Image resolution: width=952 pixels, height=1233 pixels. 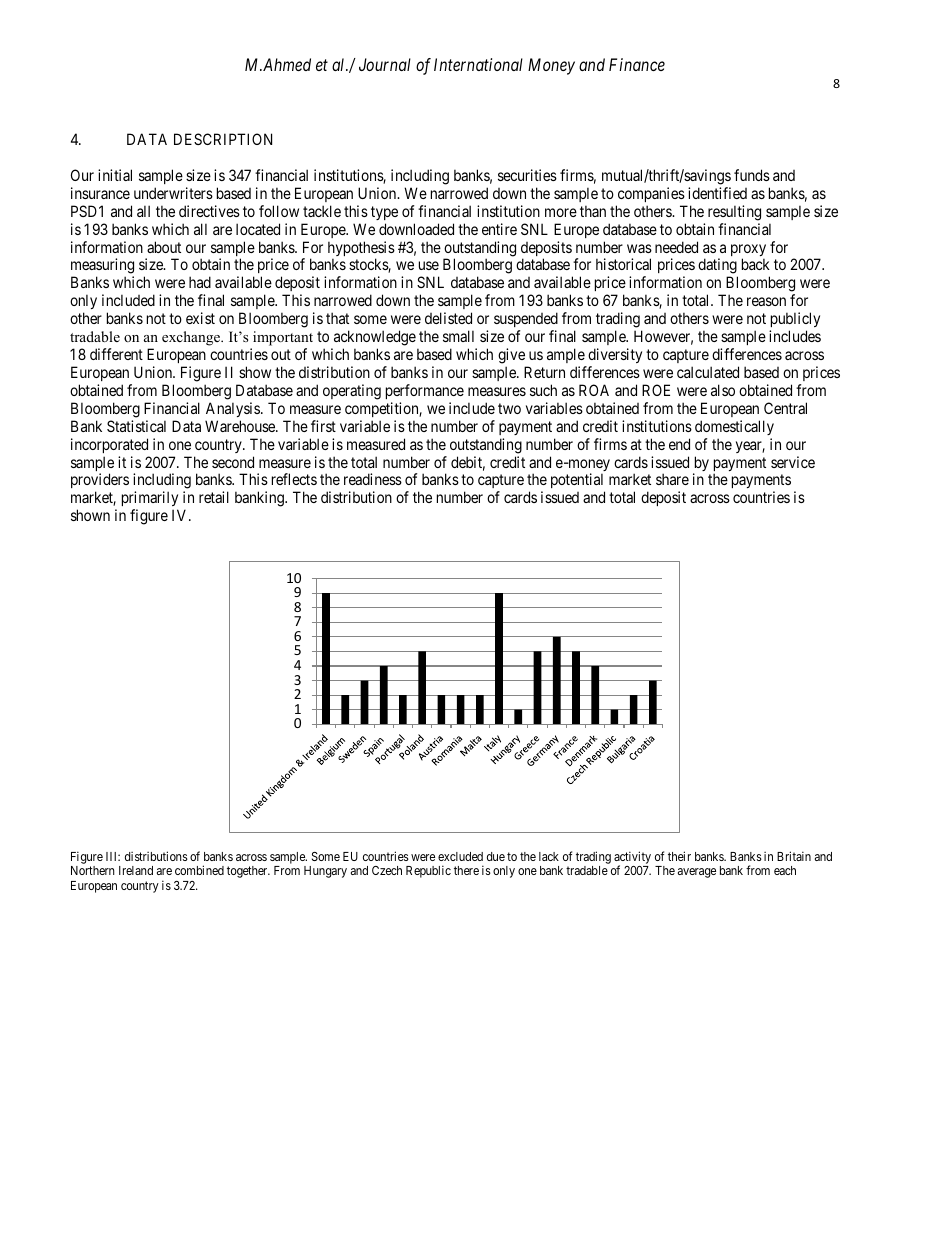 I want to click on excluded, so click(x=460, y=856).
